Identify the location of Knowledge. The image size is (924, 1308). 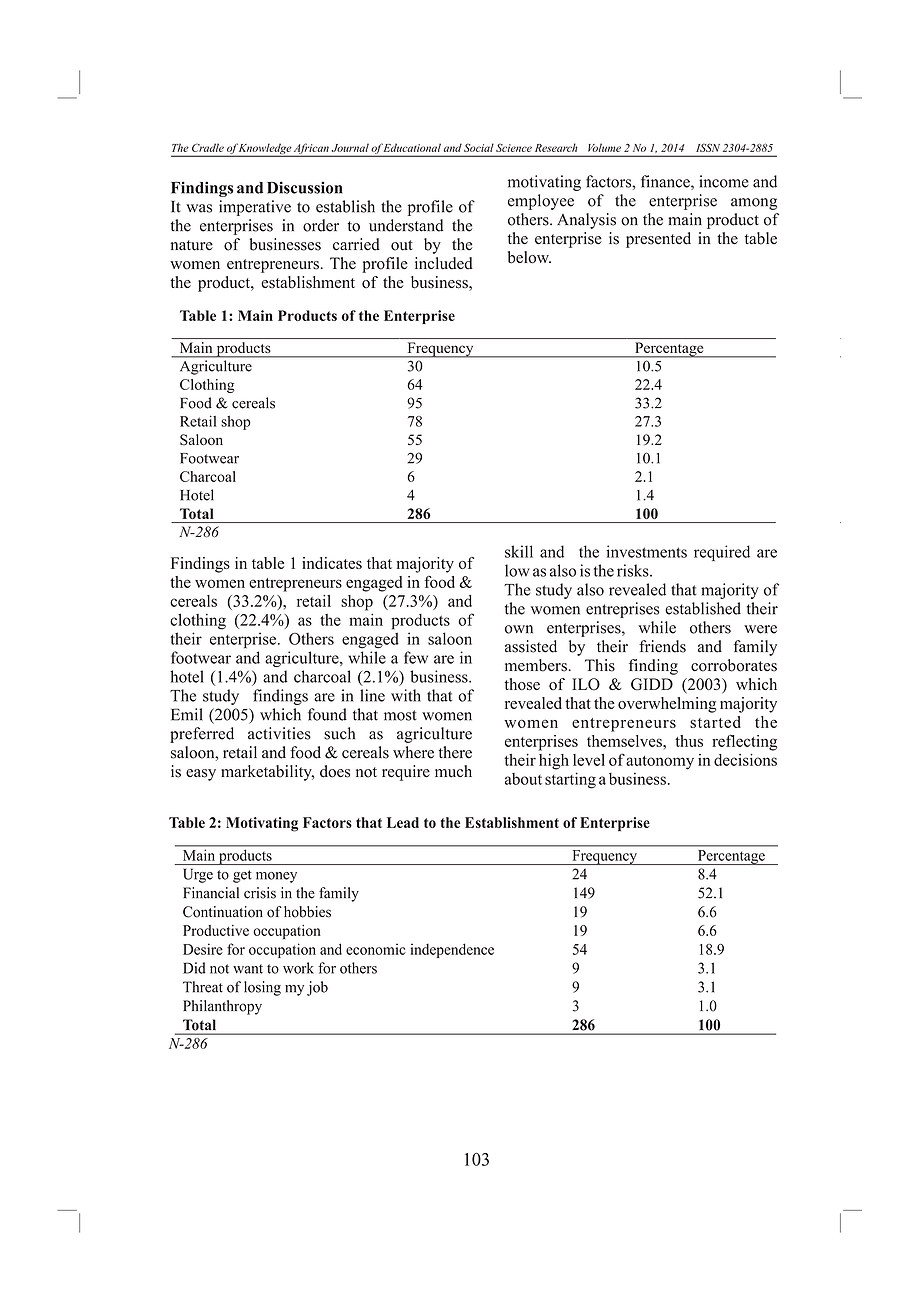
(265, 150).
